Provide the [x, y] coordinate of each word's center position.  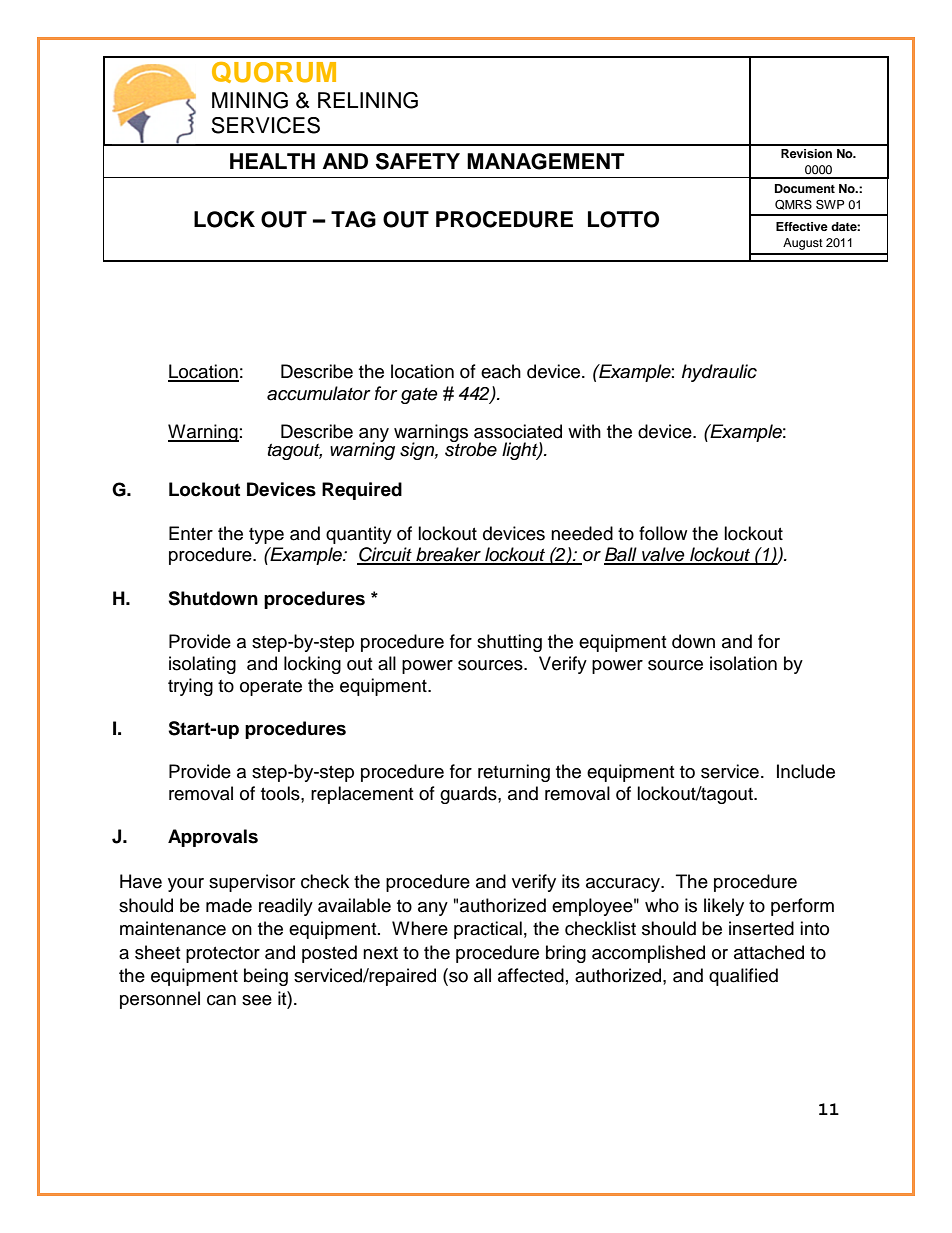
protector [223, 955]
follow [663, 533]
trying [190, 687]
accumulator [319, 393]
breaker [448, 555]
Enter [191, 533]
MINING [250, 100]
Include [806, 771]
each [501, 371]
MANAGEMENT [545, 161]
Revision [806, 153]
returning [514, 773]
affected [531, 975]
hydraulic [719, 373]
